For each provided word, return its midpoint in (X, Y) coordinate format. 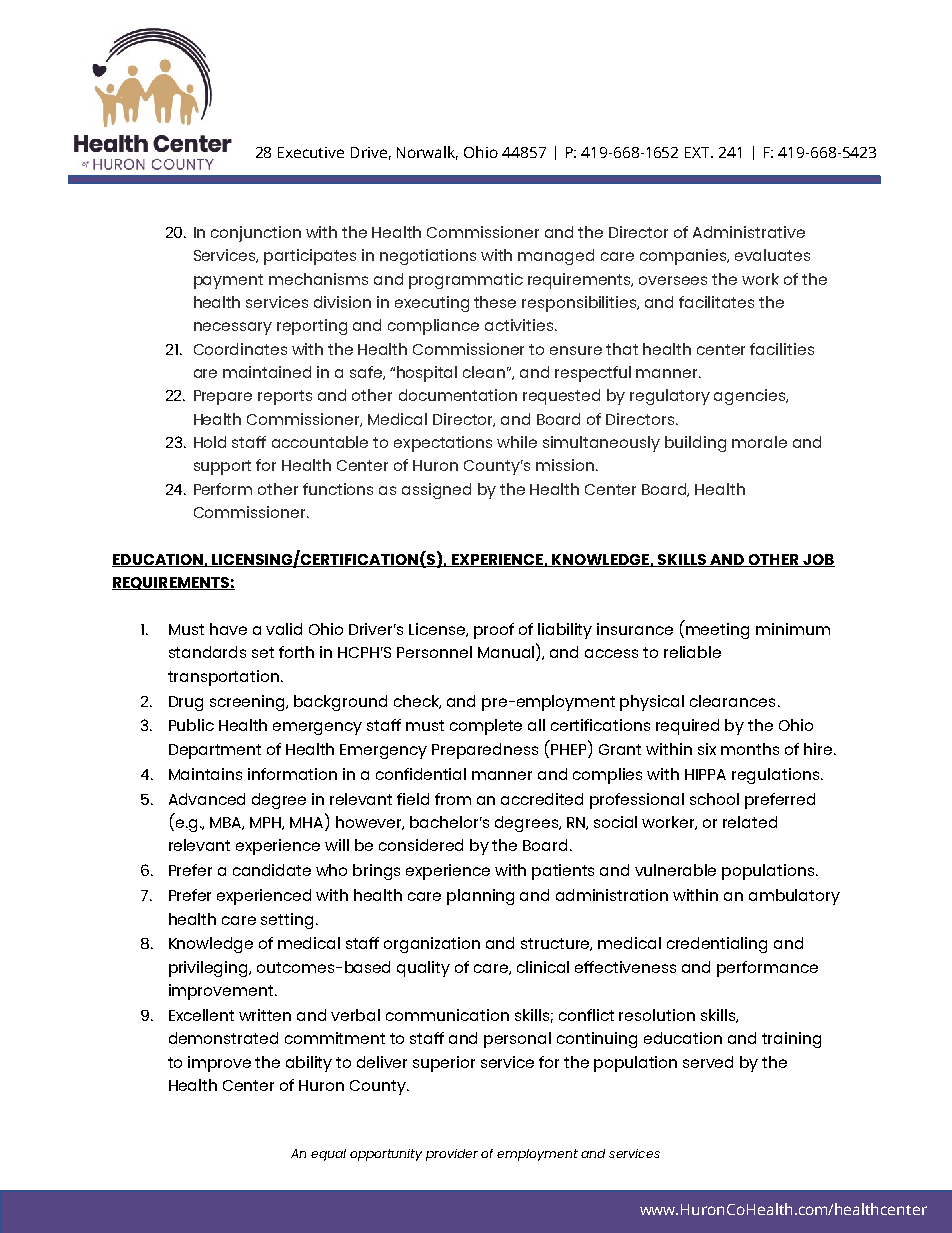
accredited (542, 799)
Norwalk (427, 153)
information (292, 774)
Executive (311, 152)
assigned (436, 491)
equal (328, 1155)
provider (452, 1155)
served (708, 1062)
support (222, 467)
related (750, 822)
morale (759, 442)
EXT (699, 152)
